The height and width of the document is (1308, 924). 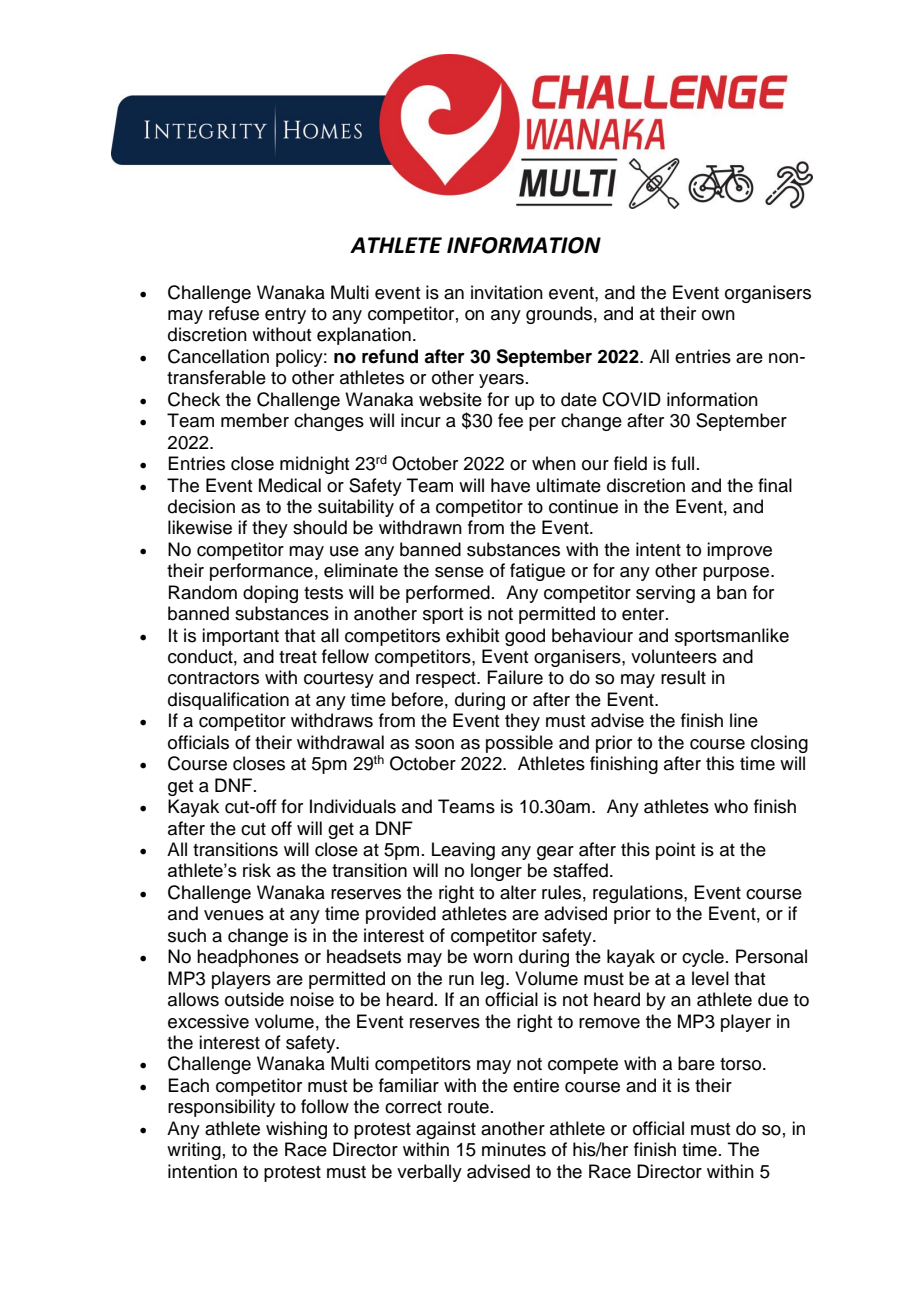 What do you see at coordinates (296, 1130) in the document?
I see `wishing` at bounding box center [296, 1130].
